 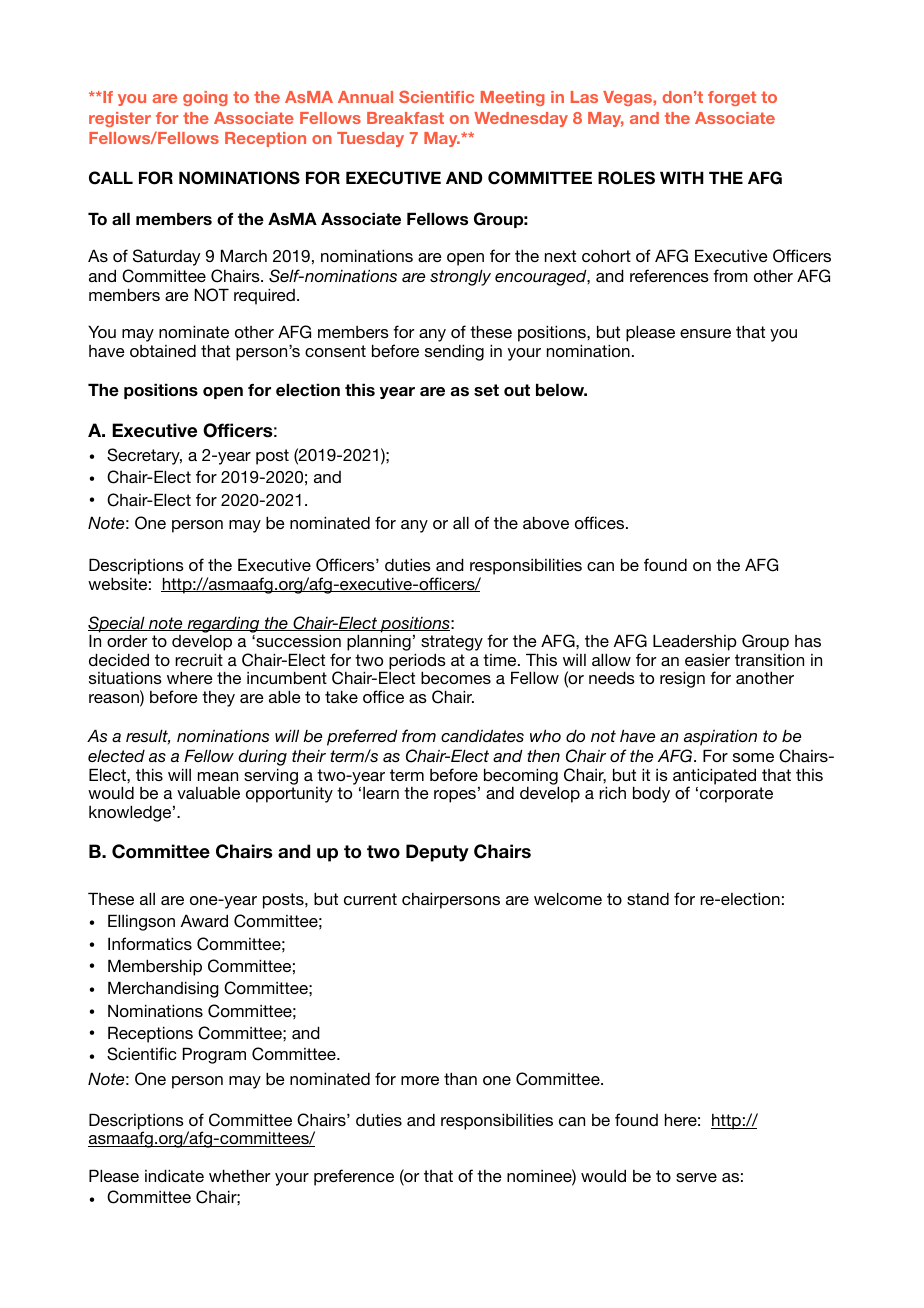 I want to click on recruit, so click(x=199, y=659).
